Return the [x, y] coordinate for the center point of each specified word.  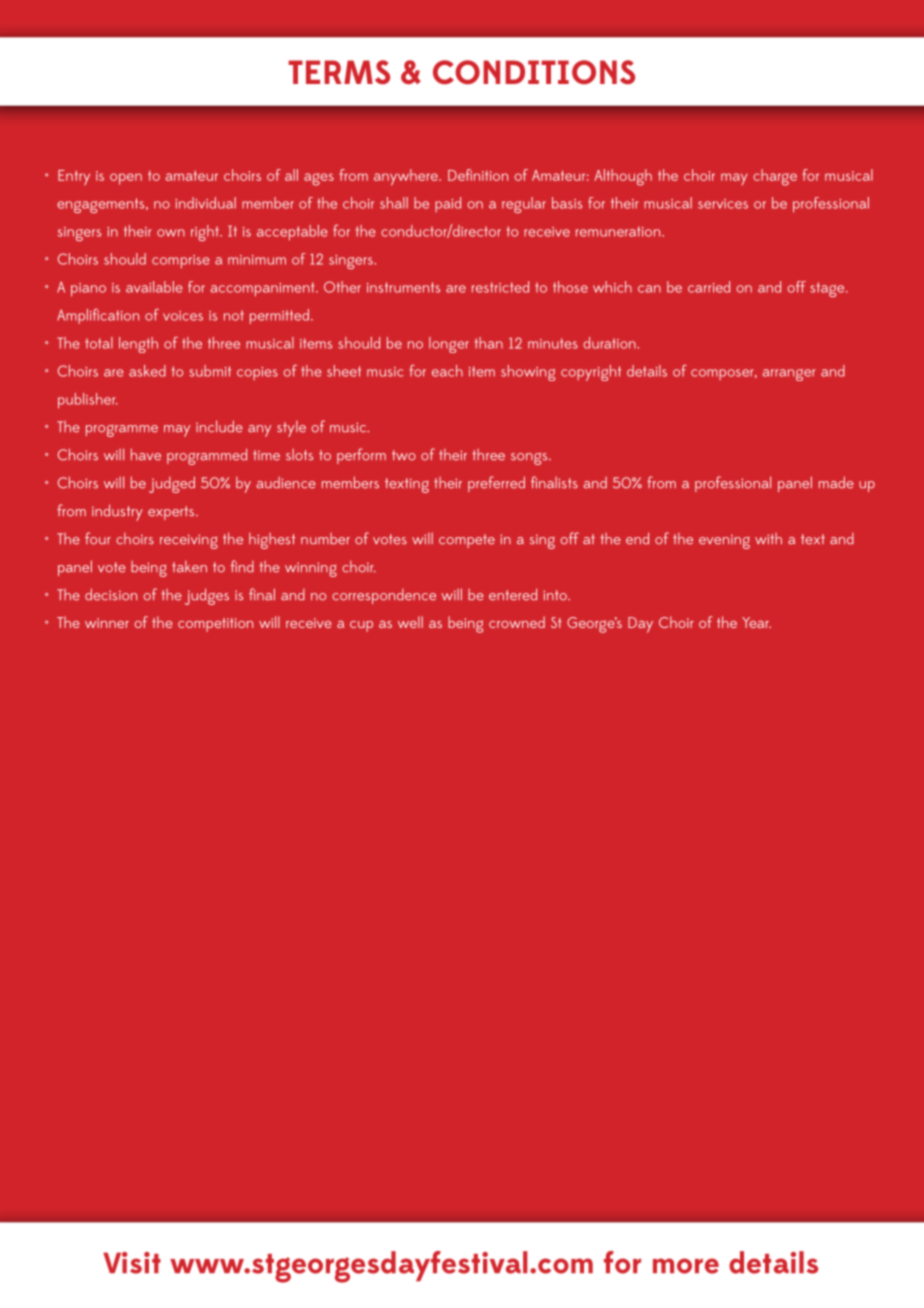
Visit [132, 1263]
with [768, 538]
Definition [478, 175]
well [410, 622]
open [126, 179]
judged [172, 484]
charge [775, 177]
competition [215, 625]
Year [756, 622]
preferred [496, 484]
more [686, 1266]
